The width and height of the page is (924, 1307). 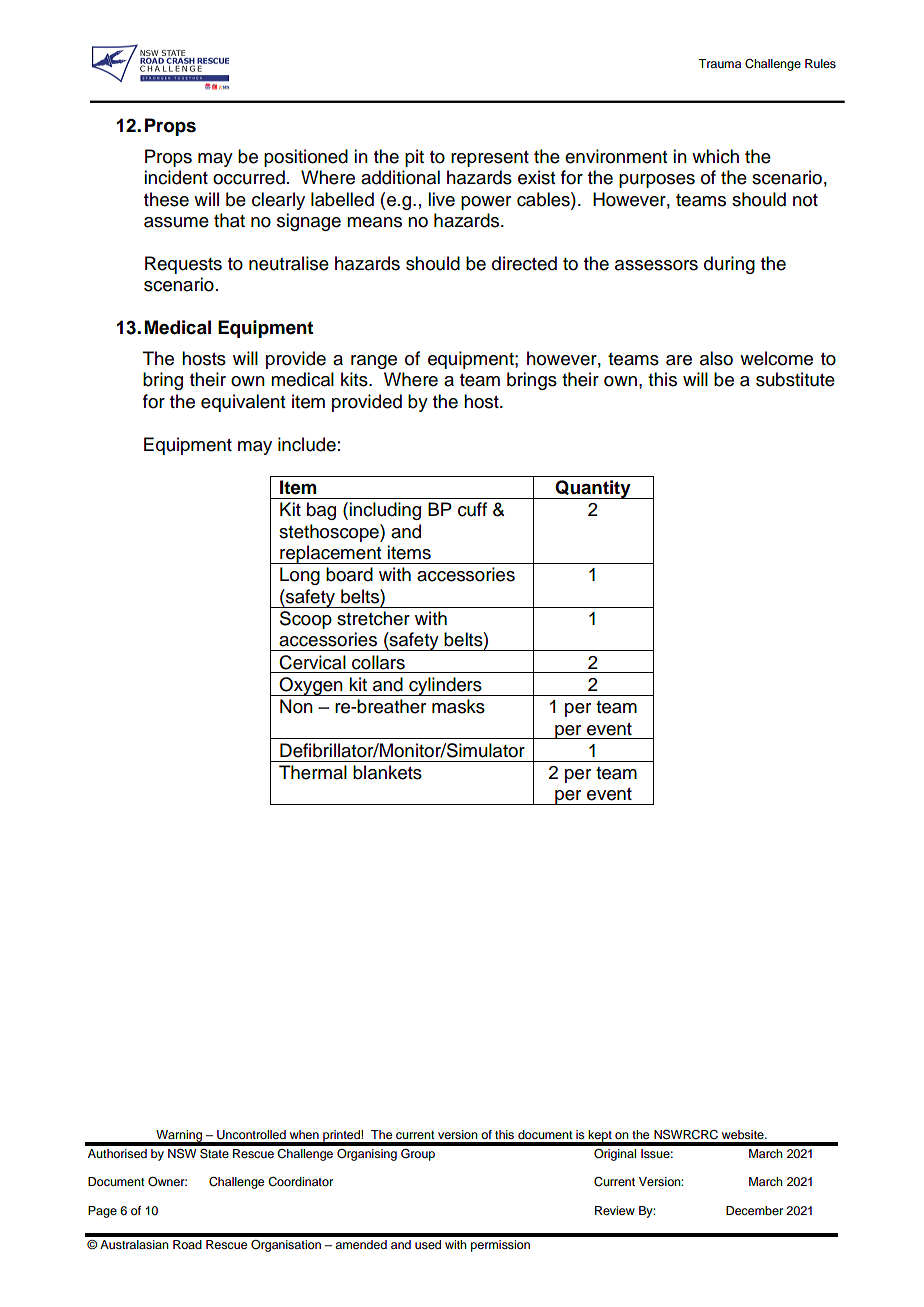 I want to click on cylinders, so click(x=445, y=686).
